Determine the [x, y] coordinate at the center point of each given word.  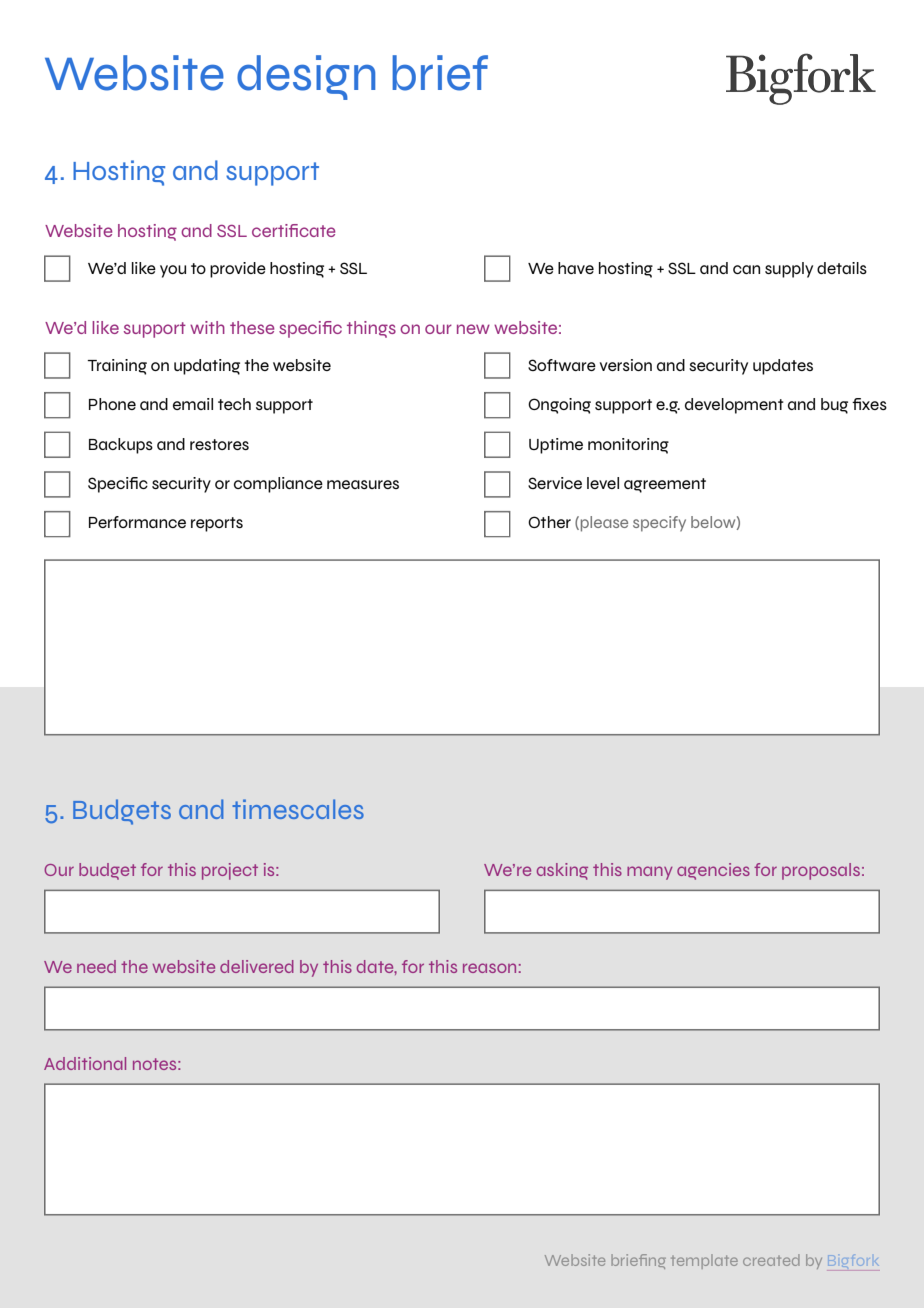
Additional [85, 1063]
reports [217, 524]
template [704, 1261]
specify [659, 524]
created [771, 1260]
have [576, 268]
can [746, 269]
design [306, 77]
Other [549, 522]
